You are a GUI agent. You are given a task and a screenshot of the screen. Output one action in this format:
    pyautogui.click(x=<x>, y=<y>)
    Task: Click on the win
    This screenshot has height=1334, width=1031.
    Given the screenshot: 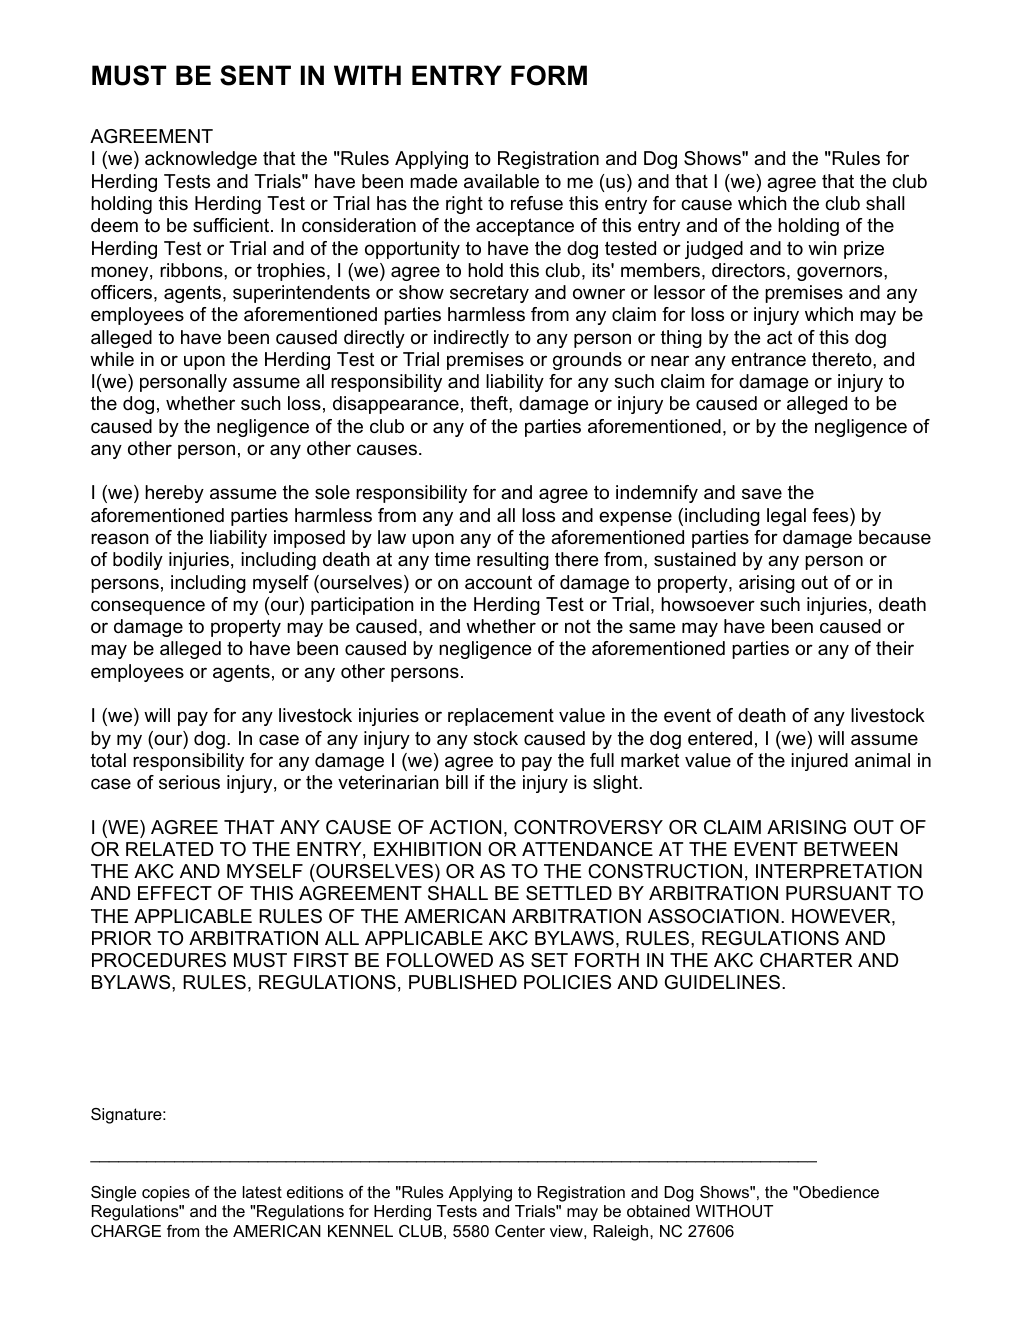 What is the action you would take?
    pyautogui.click(x=822, y=248)
